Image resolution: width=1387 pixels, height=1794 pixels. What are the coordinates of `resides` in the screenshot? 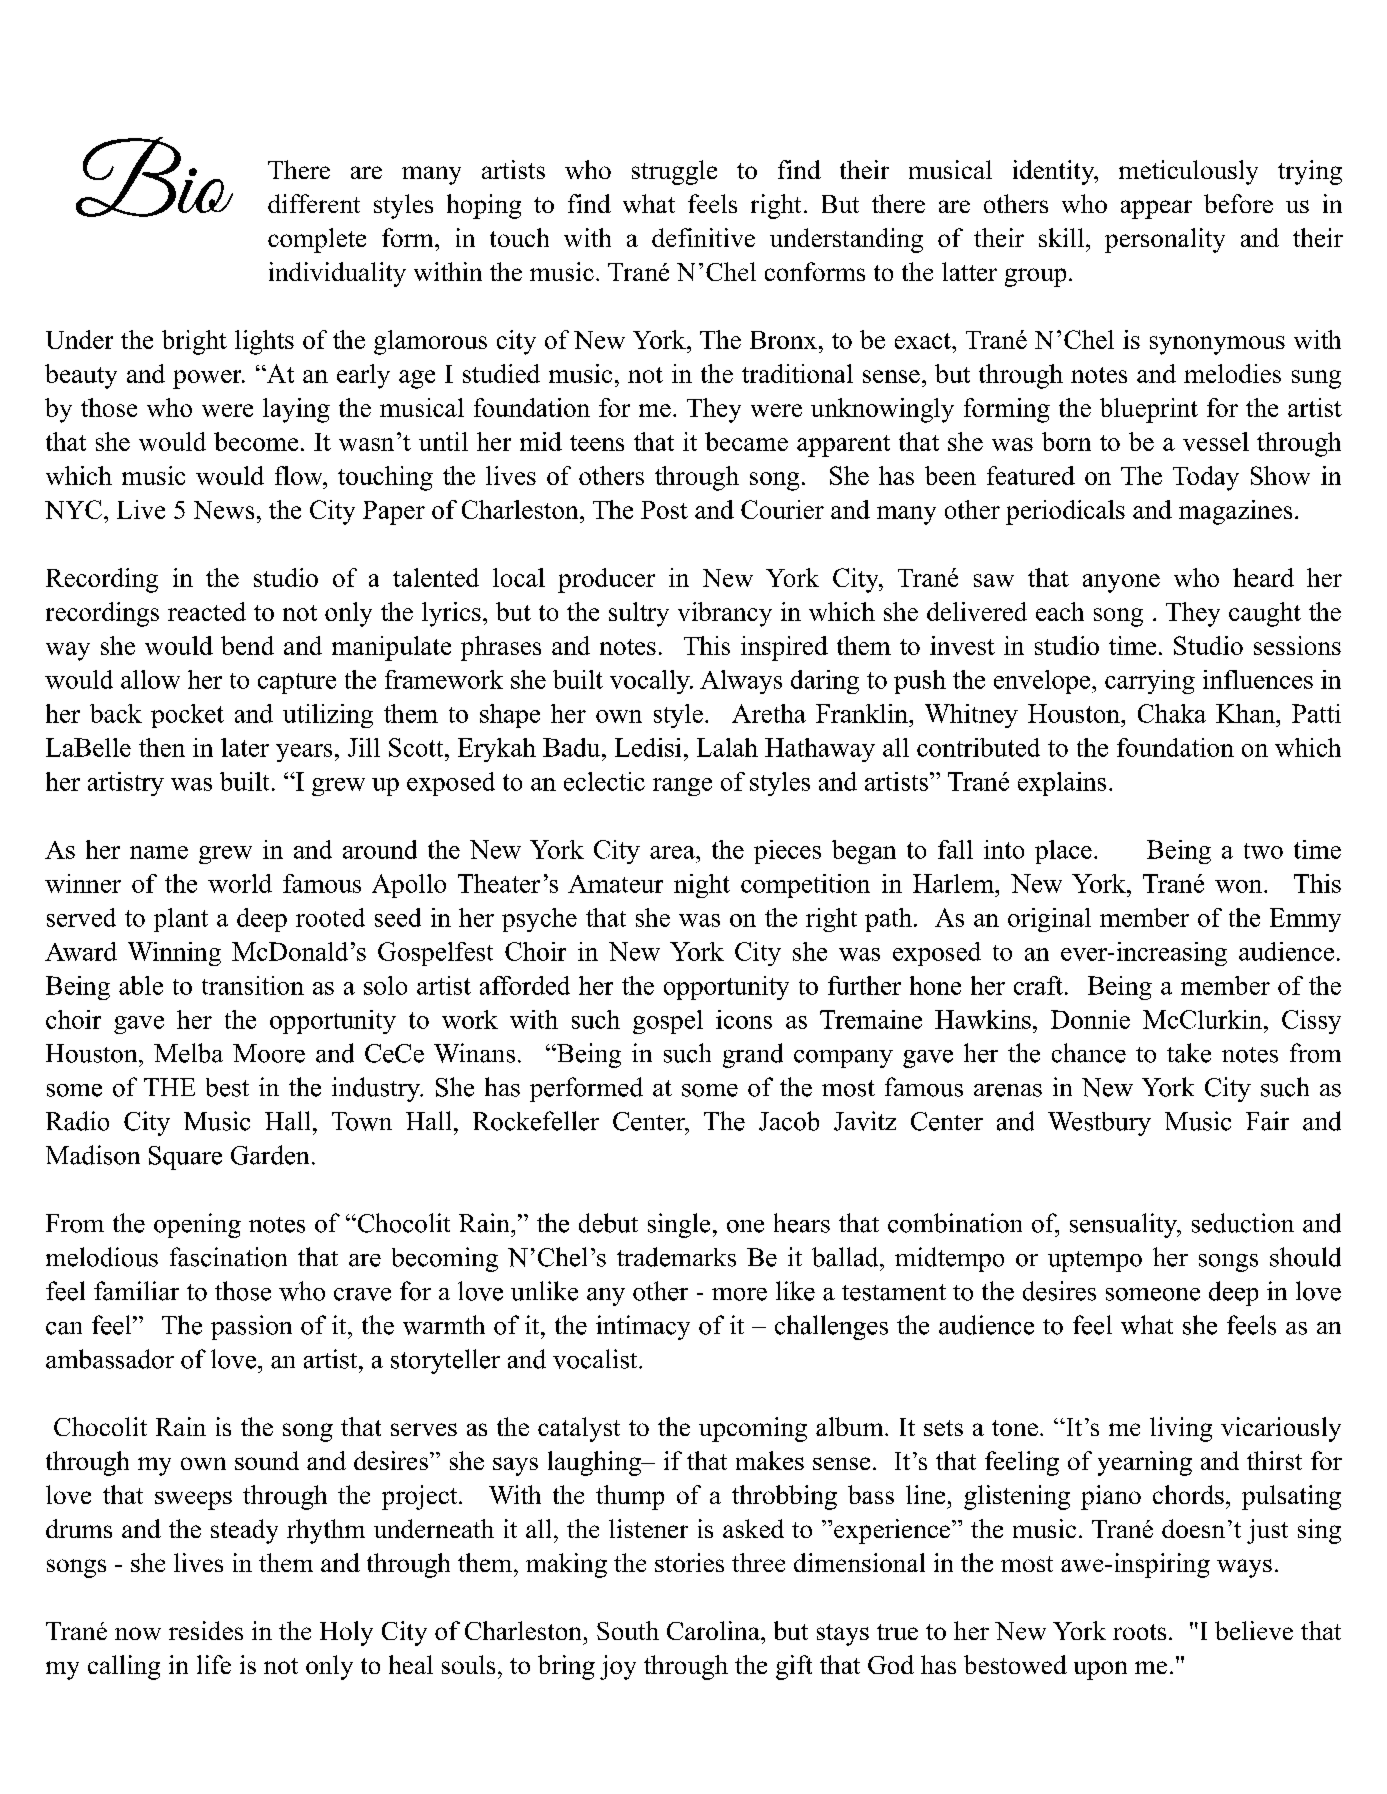 It's located at (206, 1630).
